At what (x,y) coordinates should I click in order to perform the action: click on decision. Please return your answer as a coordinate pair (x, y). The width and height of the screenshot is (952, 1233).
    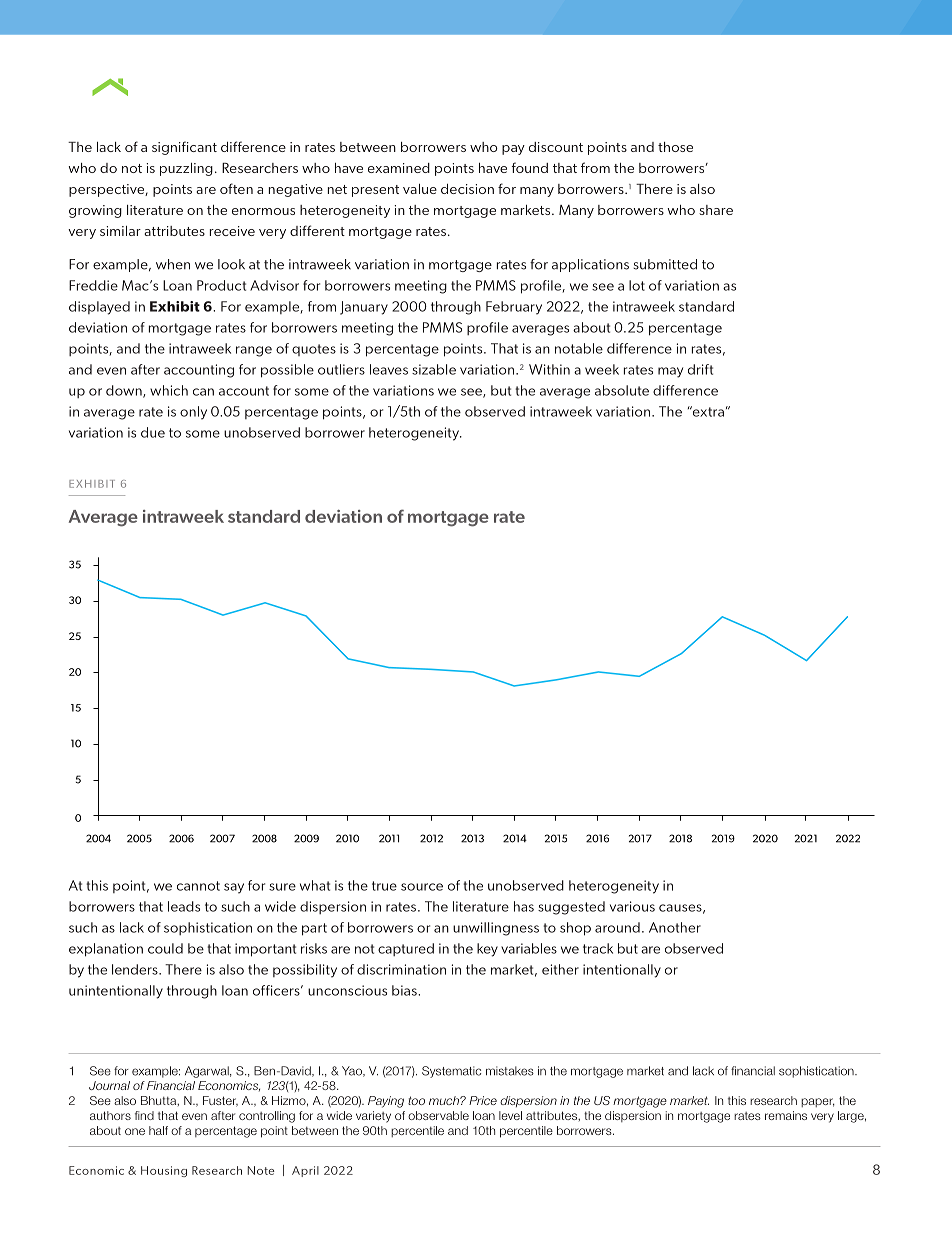
    Looking at the image, I should click on (467, 189).
